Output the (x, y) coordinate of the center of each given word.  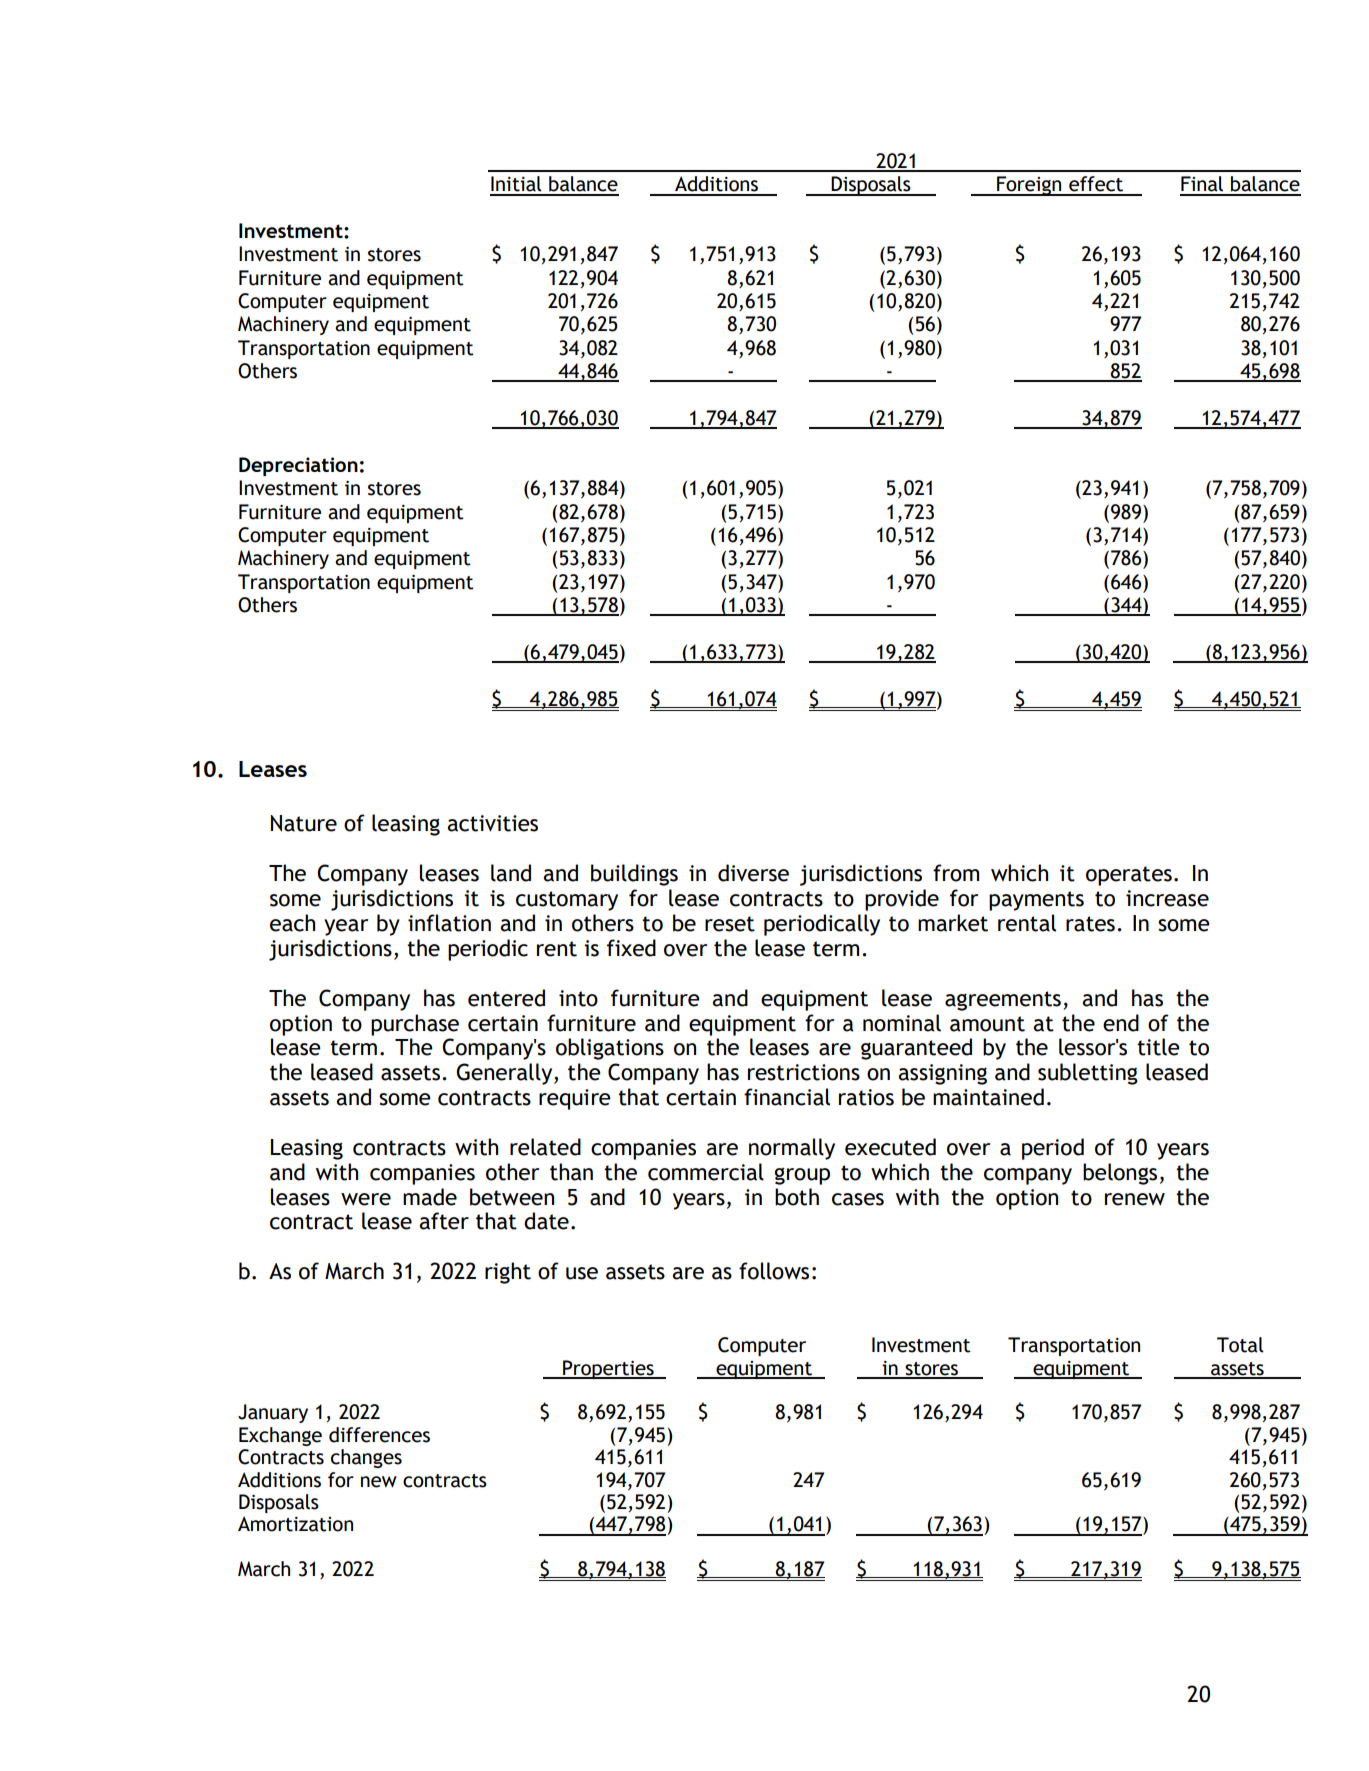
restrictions (804, 1072)
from (956, 873)
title (1158, 1047)
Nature (304, 823)
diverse (753, 873)
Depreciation (298, 466)
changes (366, 1458)
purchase (415, 1025)
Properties (608, 1369)
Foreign (1029, 186)
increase (1167, 898)
